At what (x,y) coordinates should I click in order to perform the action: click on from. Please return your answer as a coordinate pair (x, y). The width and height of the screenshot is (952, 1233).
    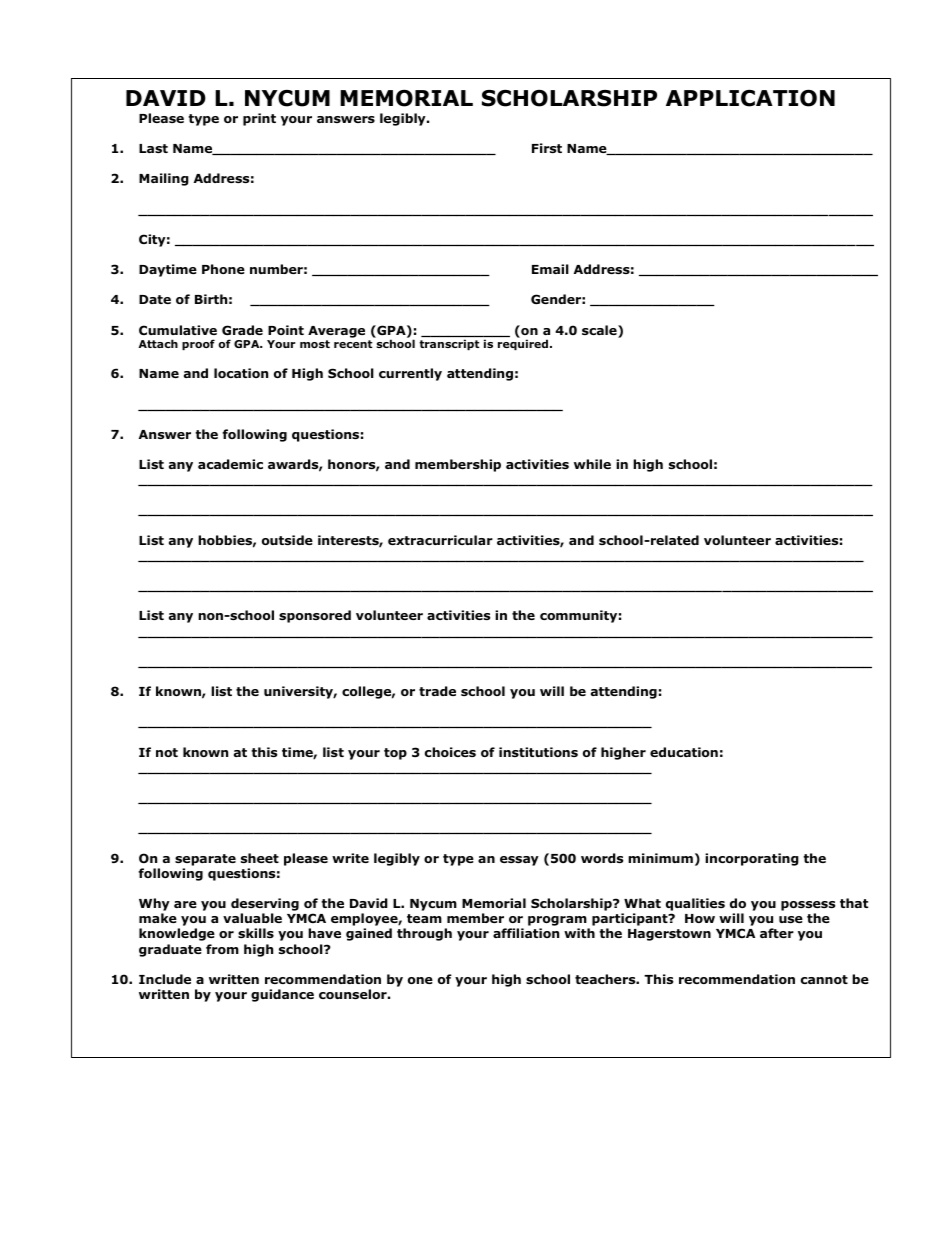
    Looking at the image, I should click on (222, 949).
